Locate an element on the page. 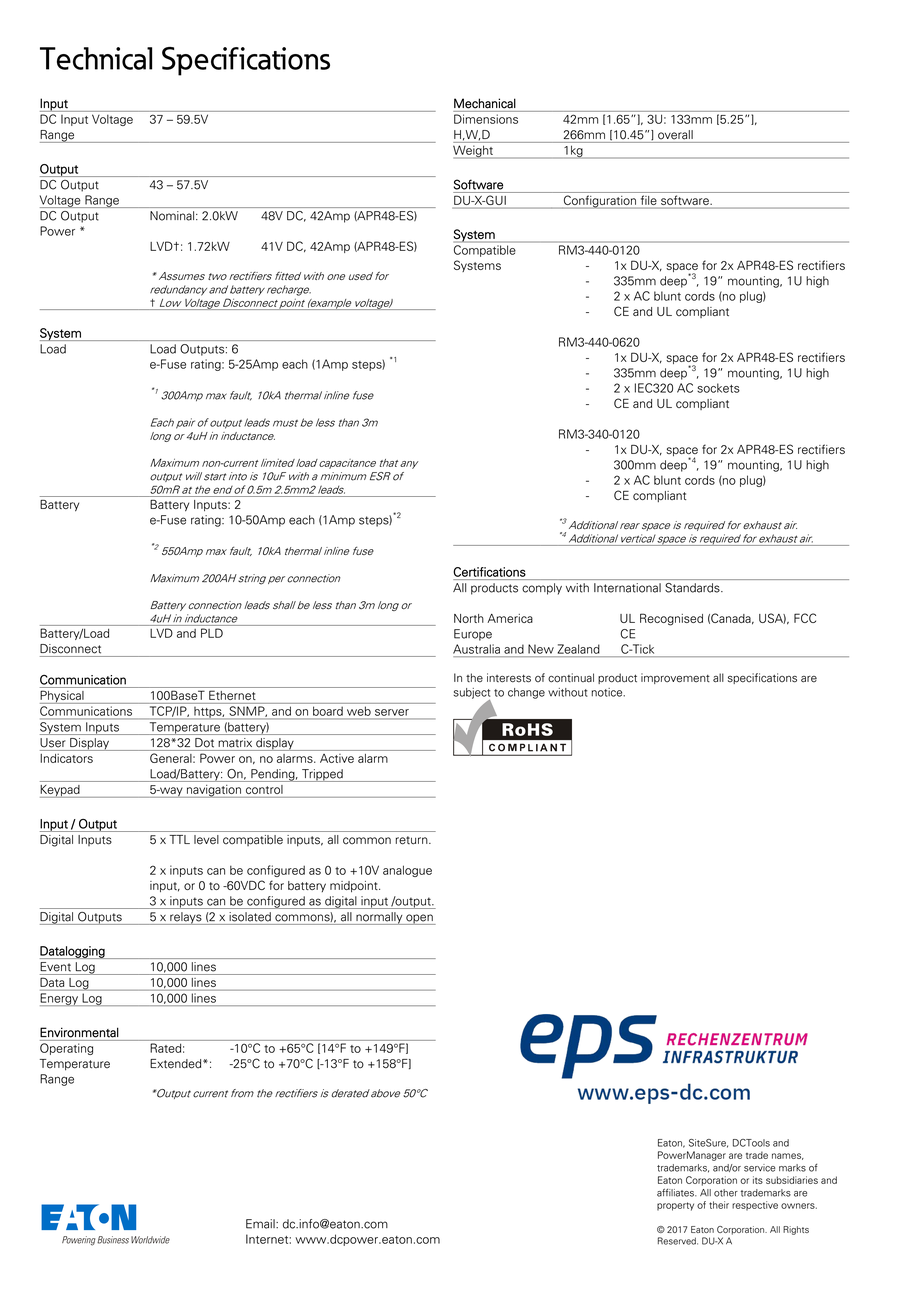 Image resolution: width=924 pixels, height=1308 pixels. improvement is located at coordinates (675, 678).
